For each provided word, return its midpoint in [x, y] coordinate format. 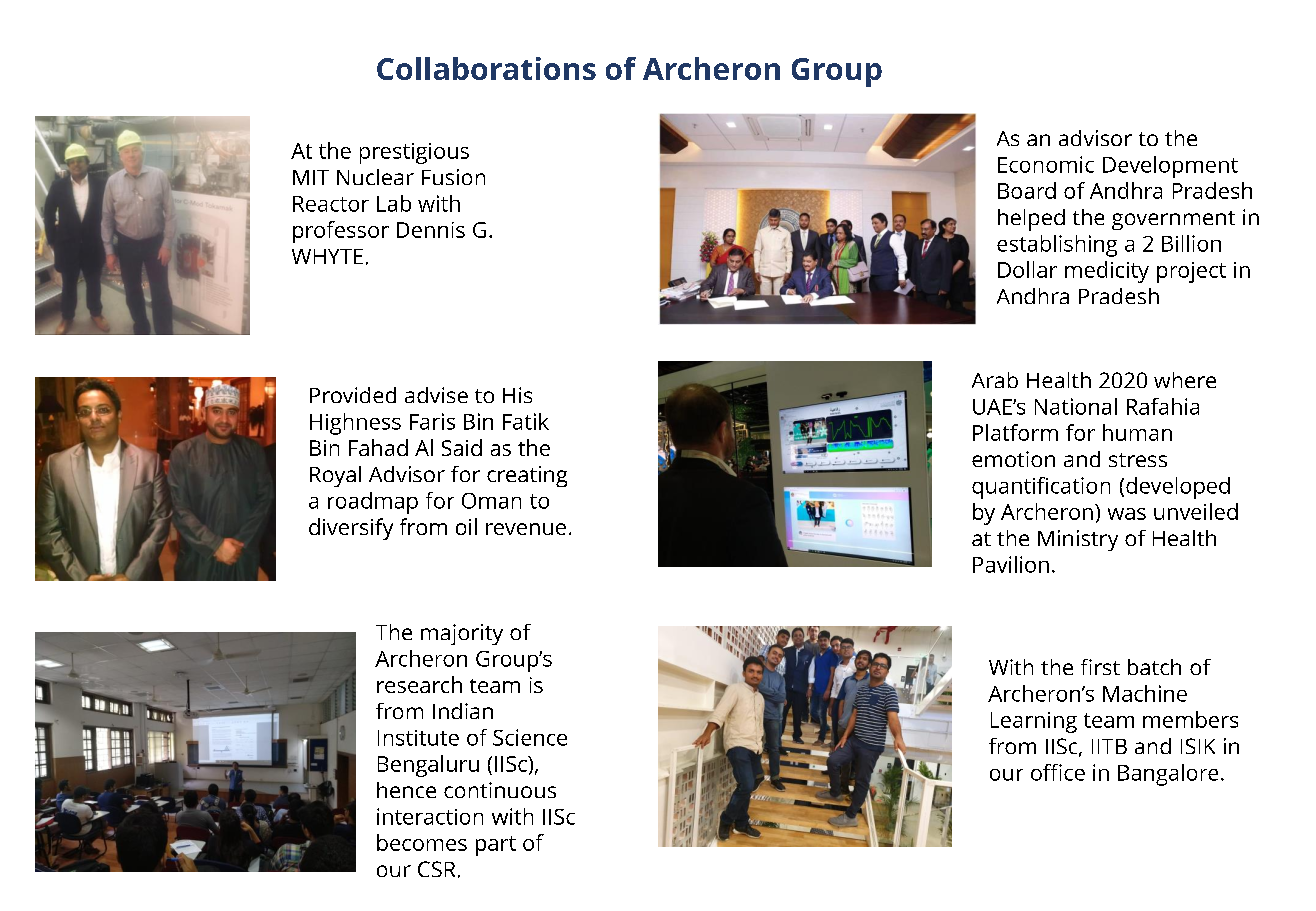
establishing [1057, 246]
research [419, 684]
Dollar [1027, 269]
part [496, 846]
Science [530, 737]
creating [527, 476]
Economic [1046, 164]
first [1100, 667]
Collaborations [486, 68]
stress [1138, 460]
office [1058, 772]
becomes [422, 842]
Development [1170, 167]
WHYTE [327, 256]
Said [462, 447]
